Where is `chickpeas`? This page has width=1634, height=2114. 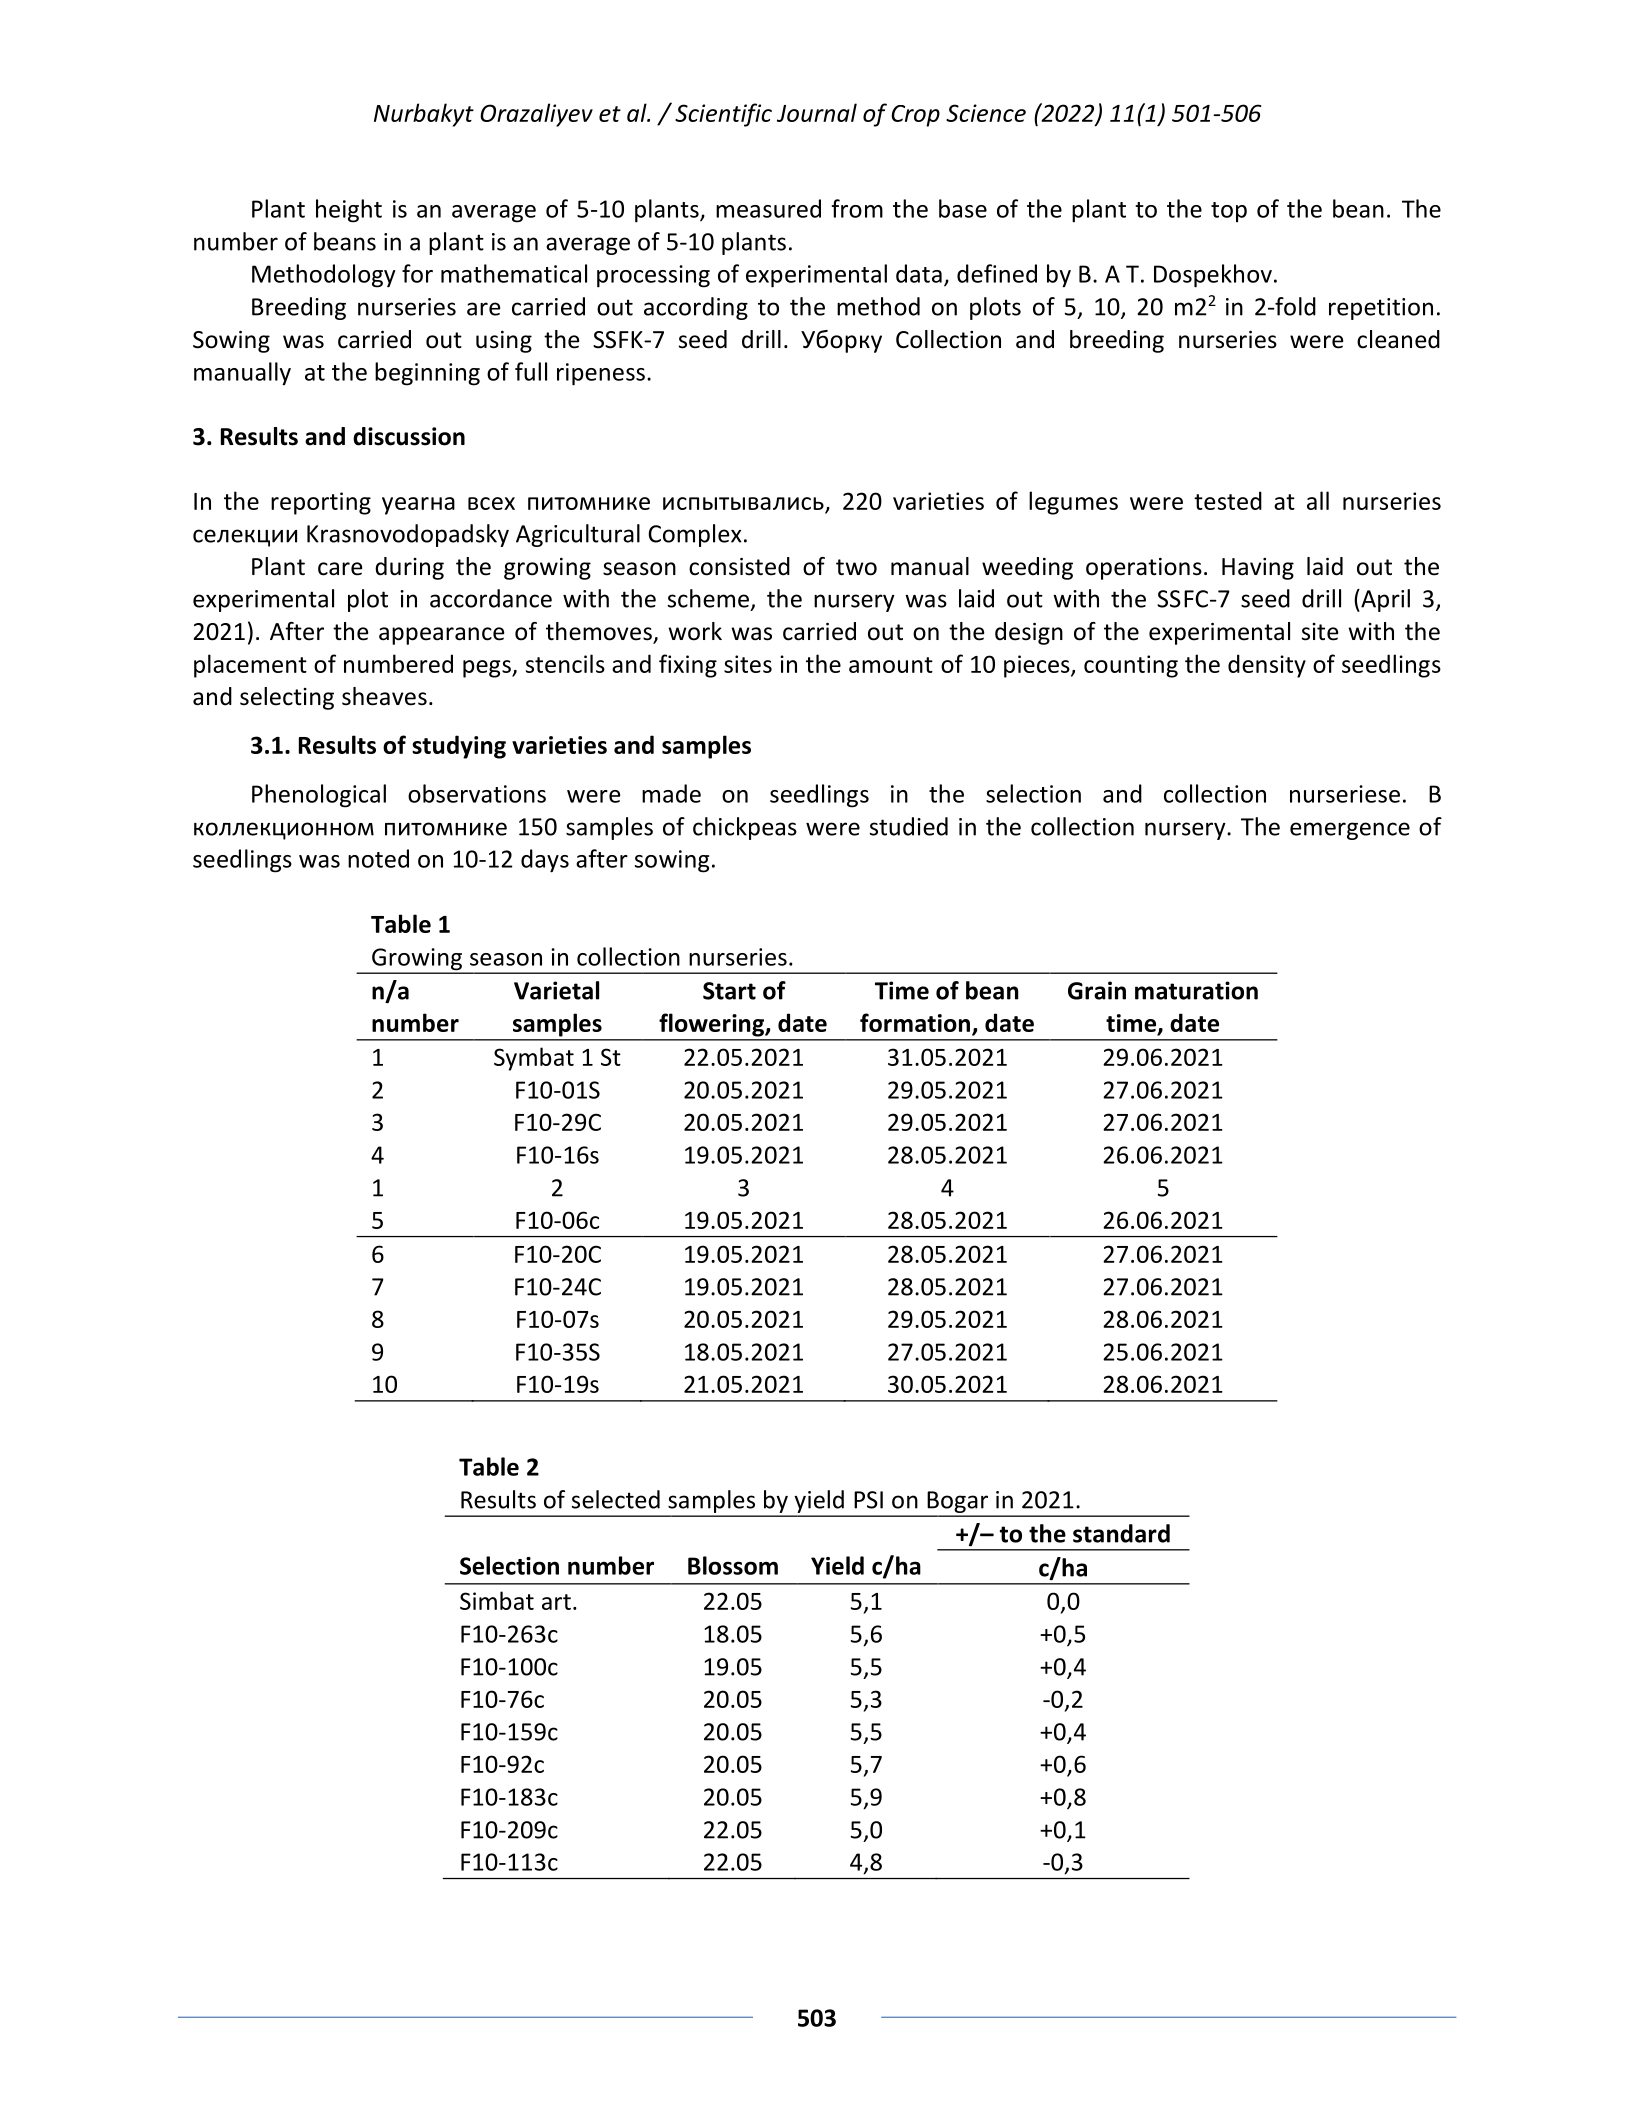 chickpeas is located at coordinates (745, 828).
